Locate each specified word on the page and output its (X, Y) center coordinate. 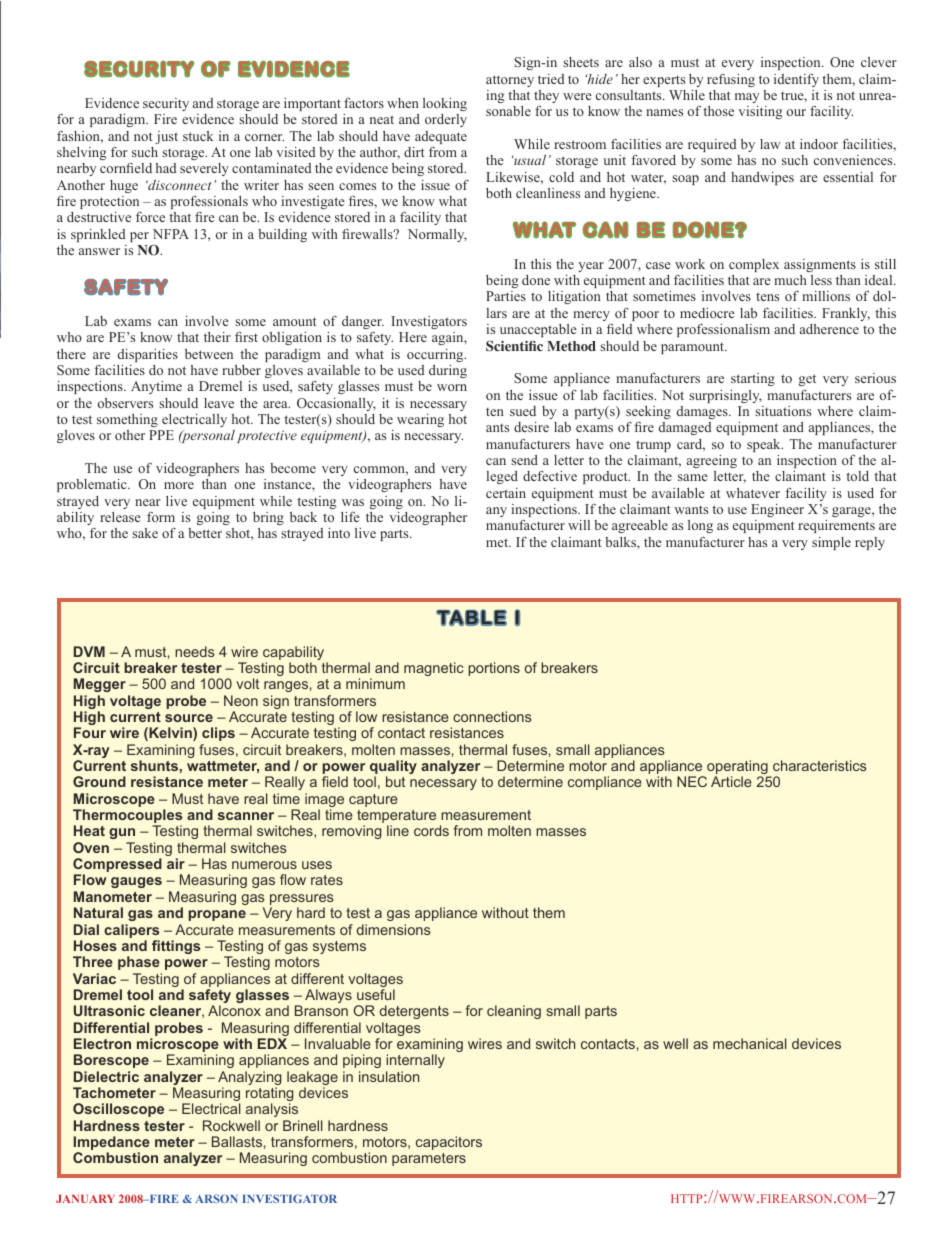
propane (217, 915)
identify (796, 80)
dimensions (394, 929)
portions (494, 669)
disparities (148, 355)
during (448, 371)
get (807, 380)
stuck (198, 136)
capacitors (449, 1143)
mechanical (750, 1043)
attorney (510, 81)
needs (195, 651)
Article (731, 781)
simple (831, 543)
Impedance (112, 1144)
